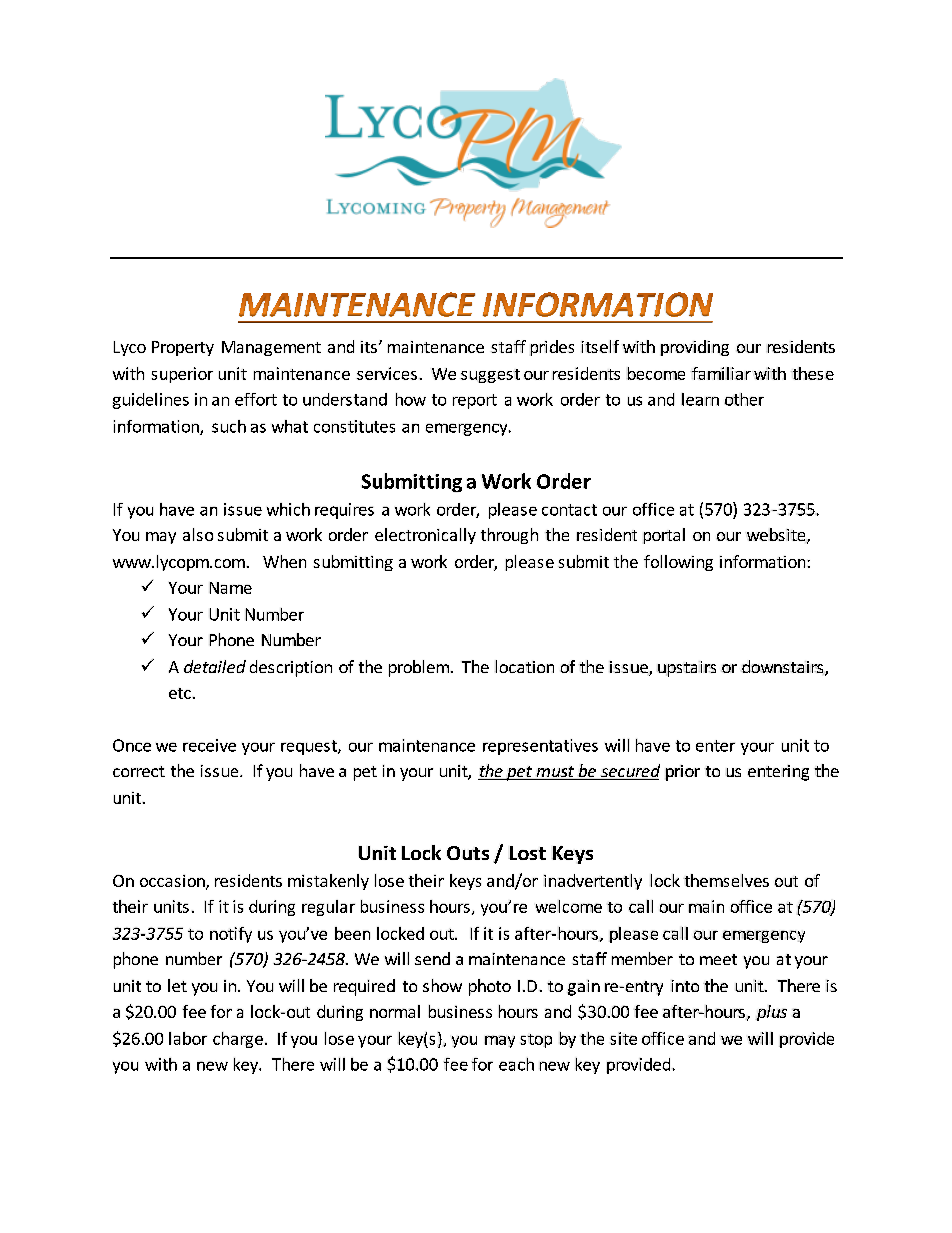  I want to click on familiar, so click(721, 373).
